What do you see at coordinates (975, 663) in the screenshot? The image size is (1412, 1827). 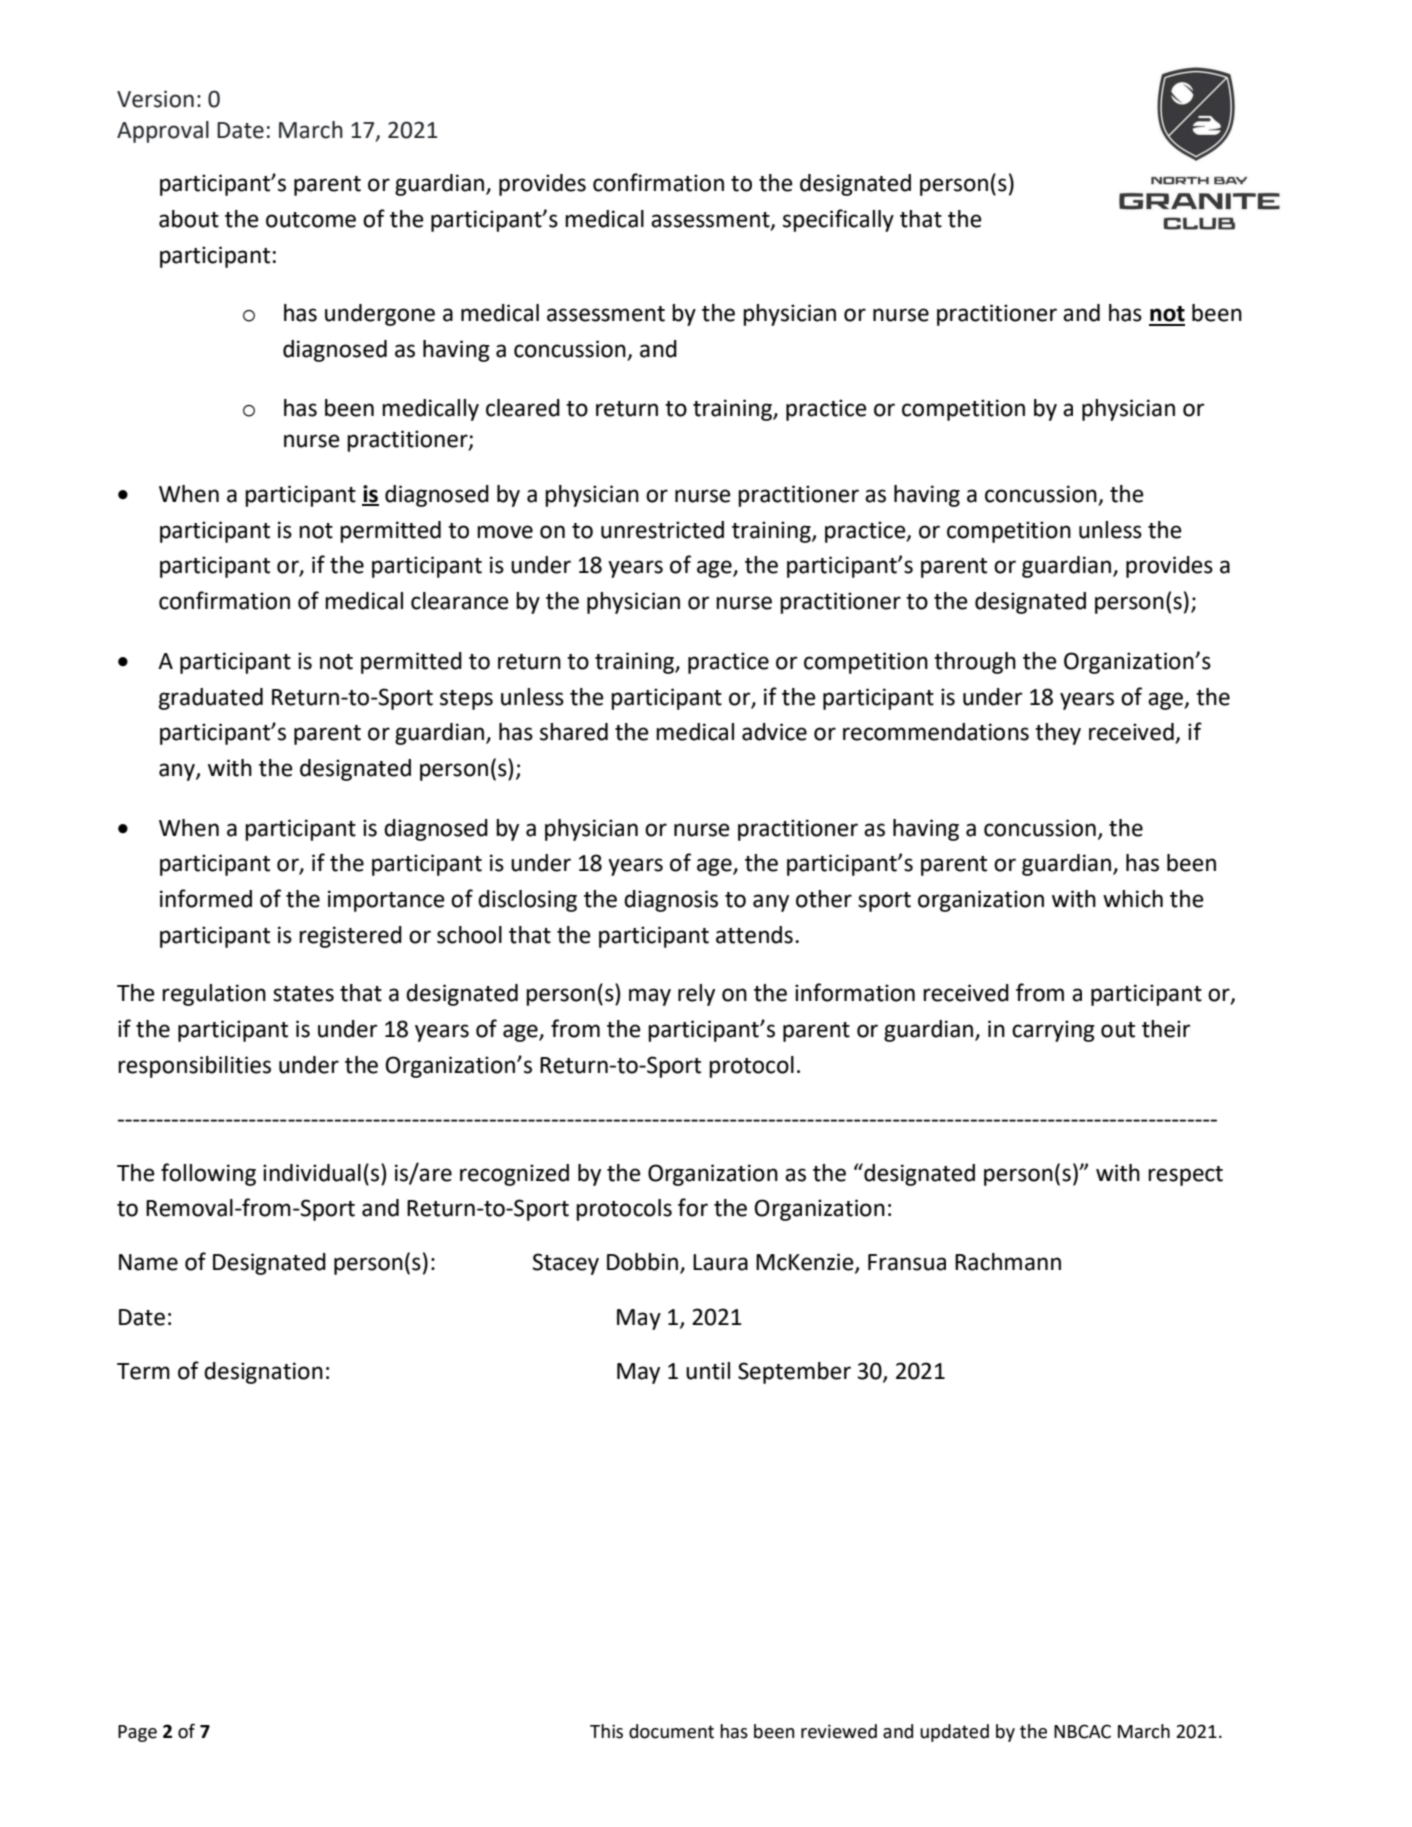 I see `through` at bounding box center [975, 663].
